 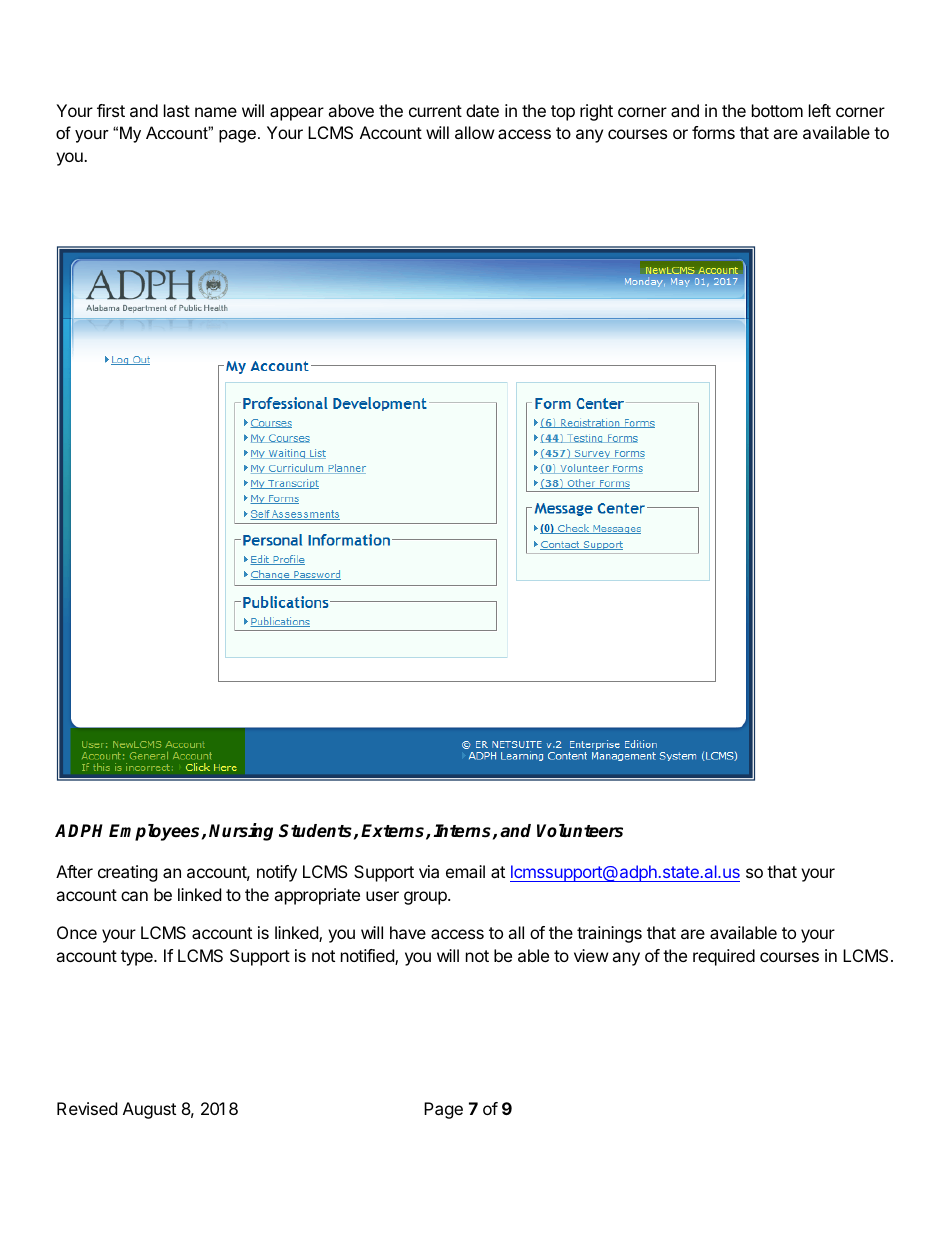 I want to click on forms, so click(x=713, y=132).
